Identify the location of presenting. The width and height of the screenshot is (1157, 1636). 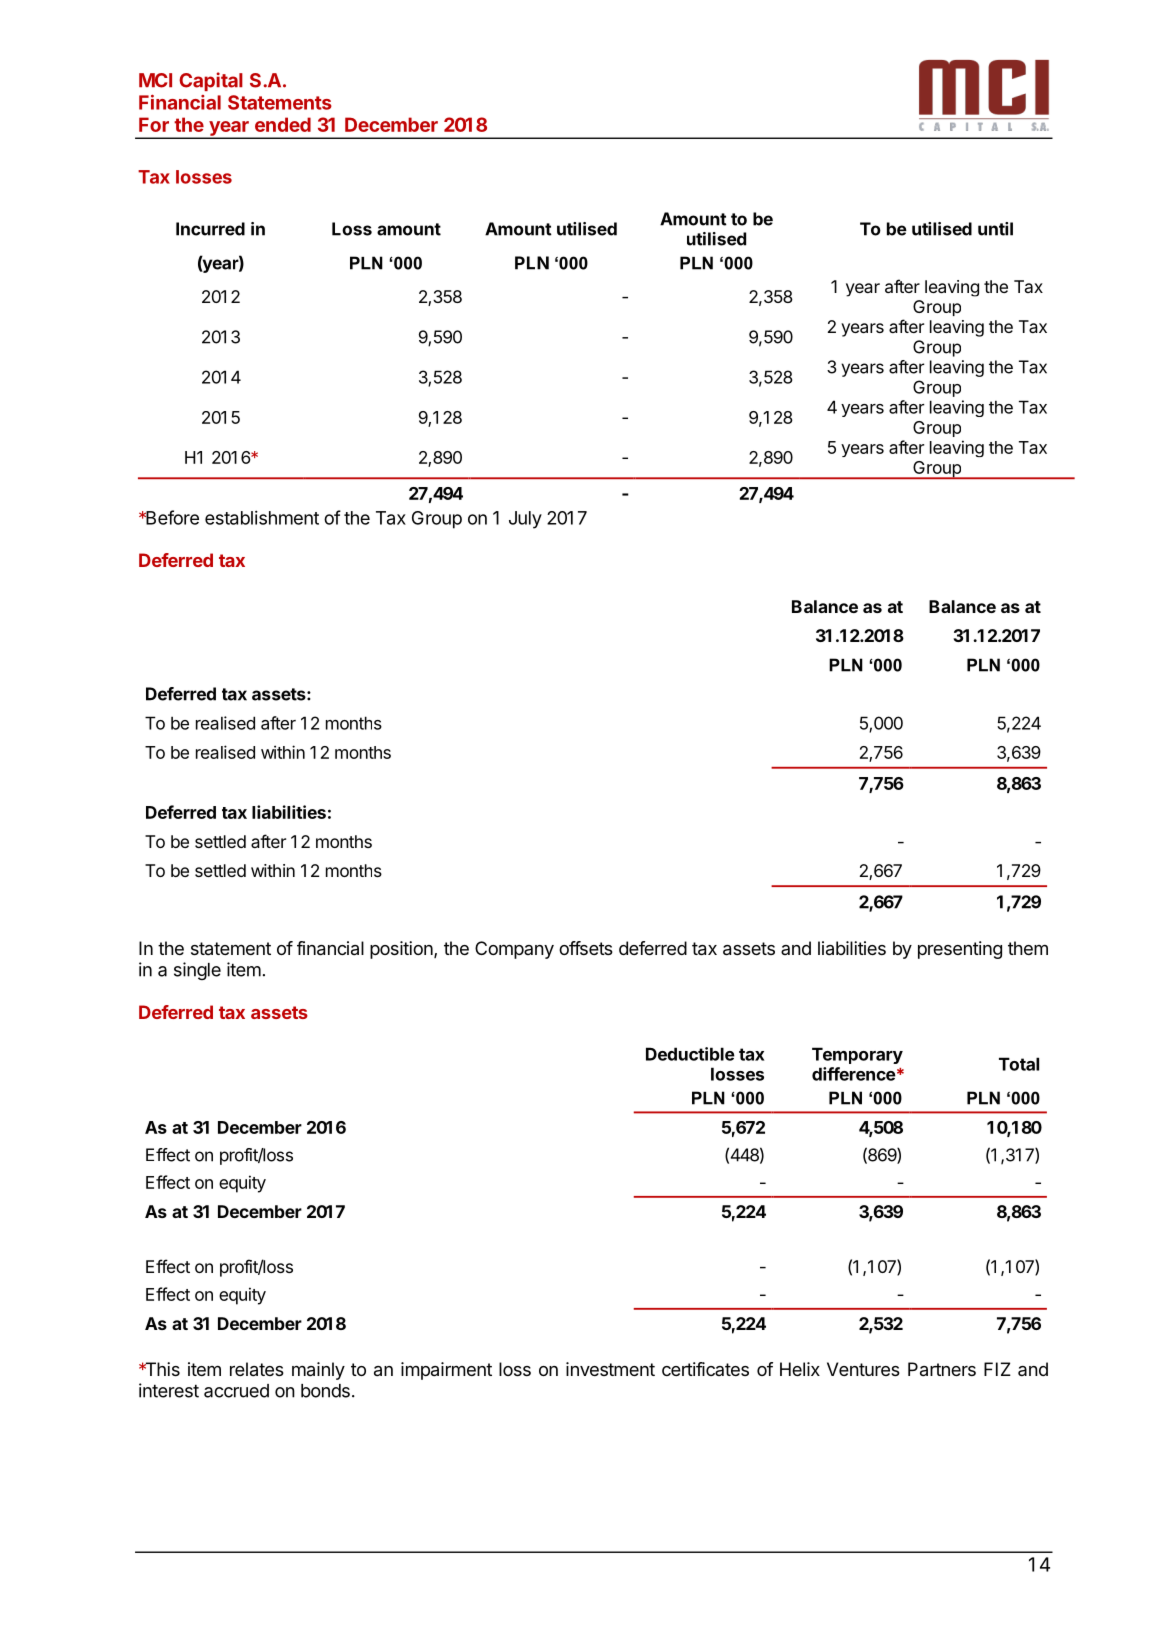
(960, 950).
